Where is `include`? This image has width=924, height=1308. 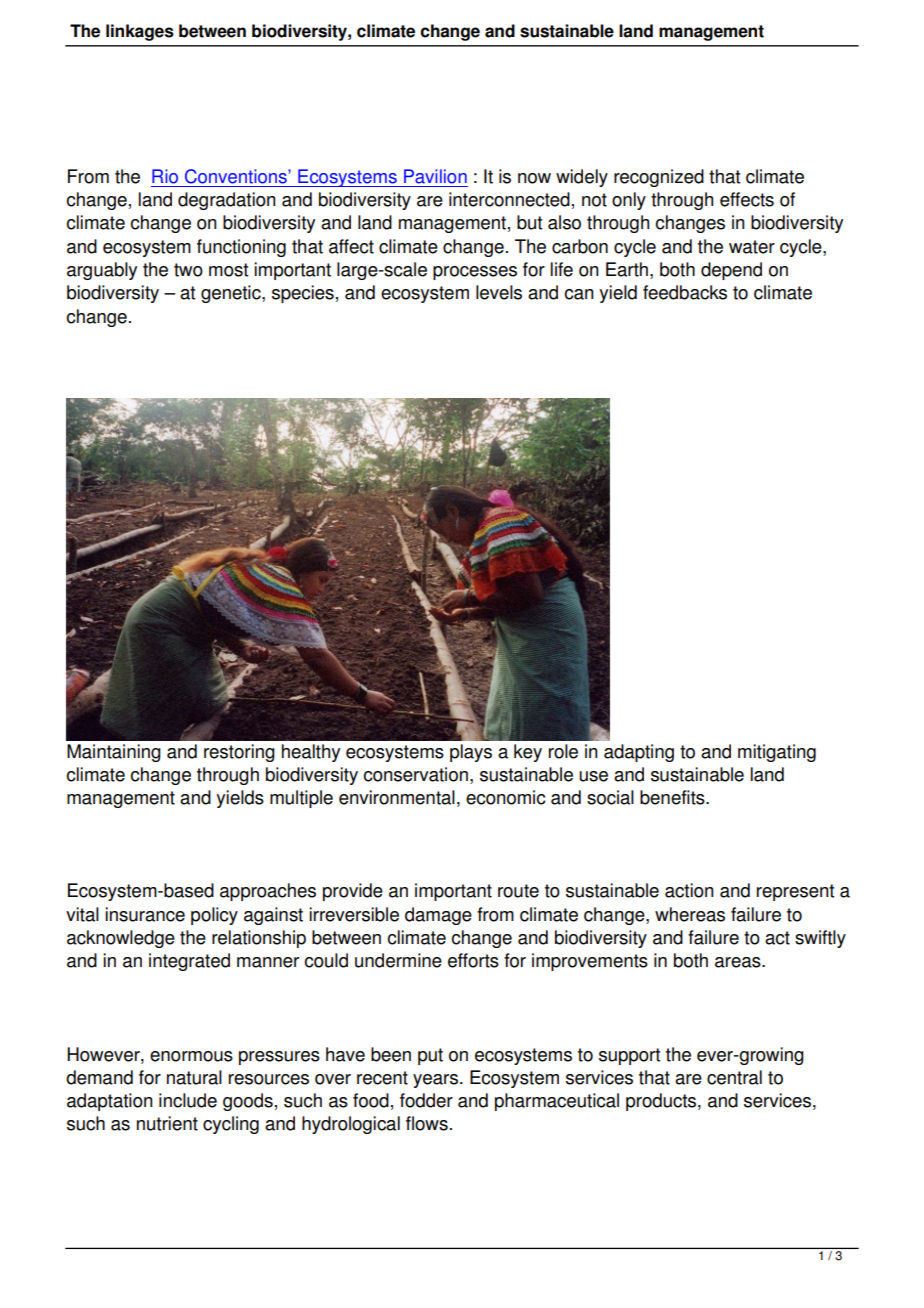
include is located at coordinates (188, 1100).
